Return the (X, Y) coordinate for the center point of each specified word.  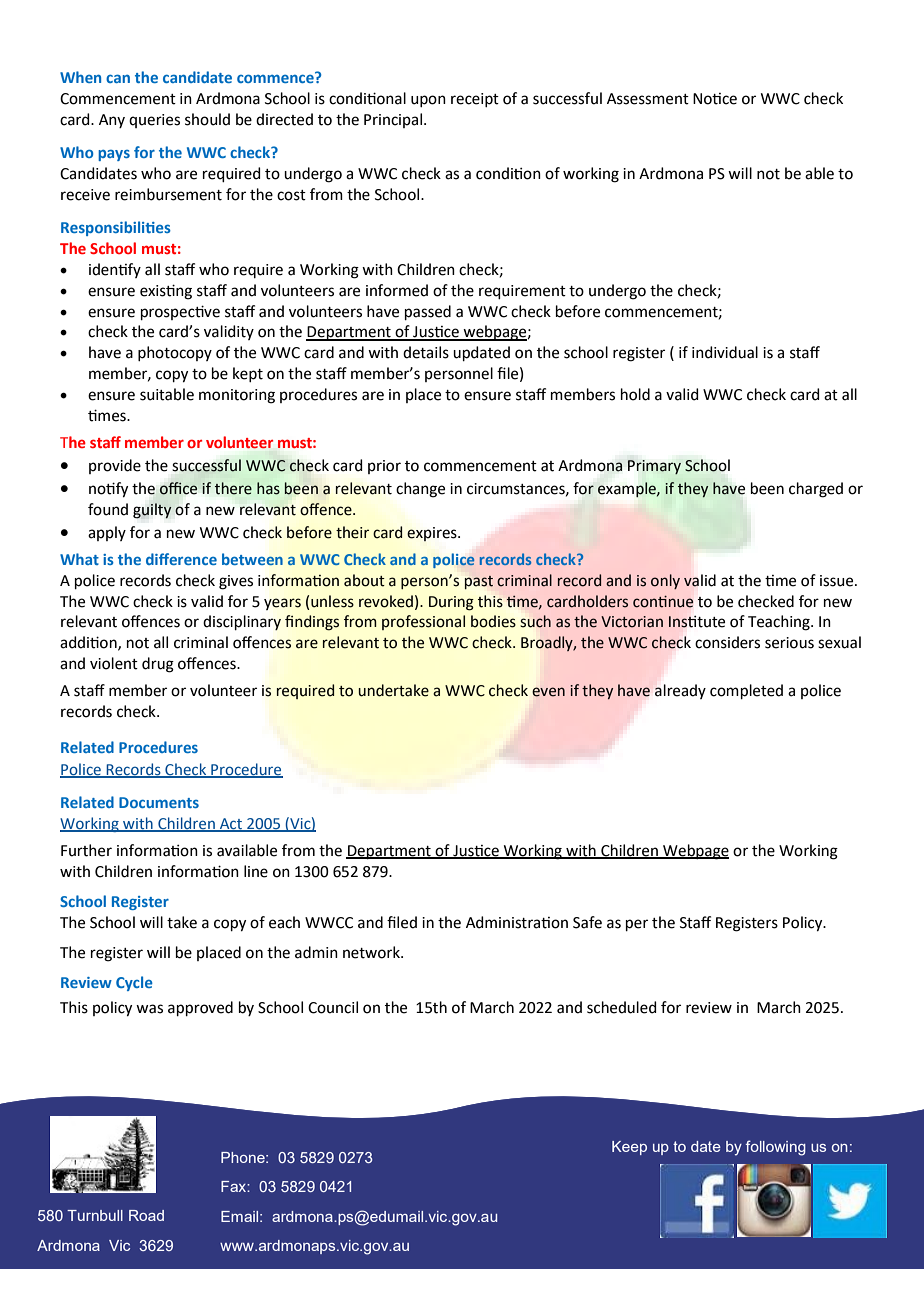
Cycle (134, 983)
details (426, 352)
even (549, 692)
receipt (475, 100)
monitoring (237, 396)
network (372, 952)
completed (746, 691)
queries (154, 121)
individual (725, 352)
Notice (715, 99)
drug (158, 665)
